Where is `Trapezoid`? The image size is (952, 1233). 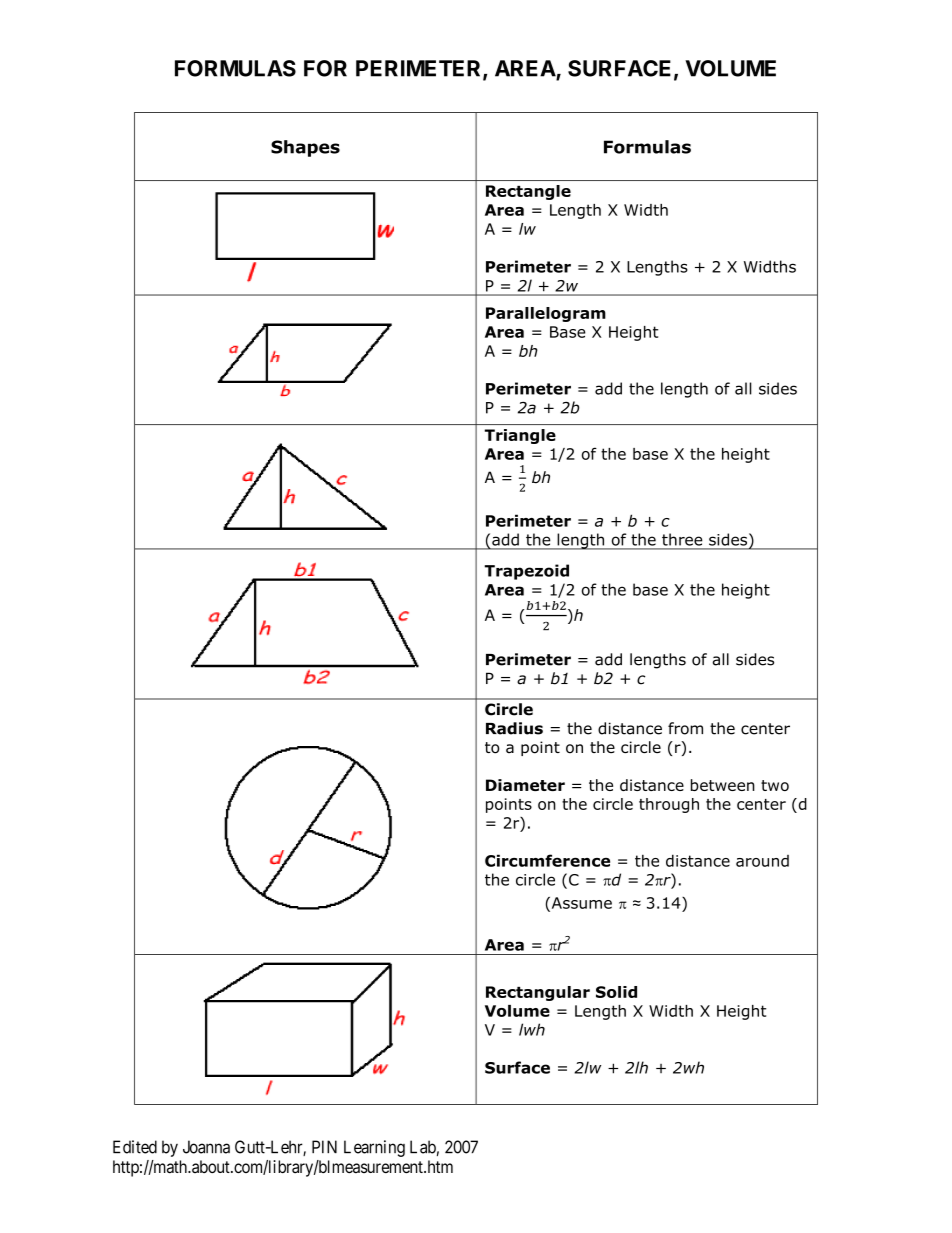 Trapezoid is located at coordinates (526, 572).
